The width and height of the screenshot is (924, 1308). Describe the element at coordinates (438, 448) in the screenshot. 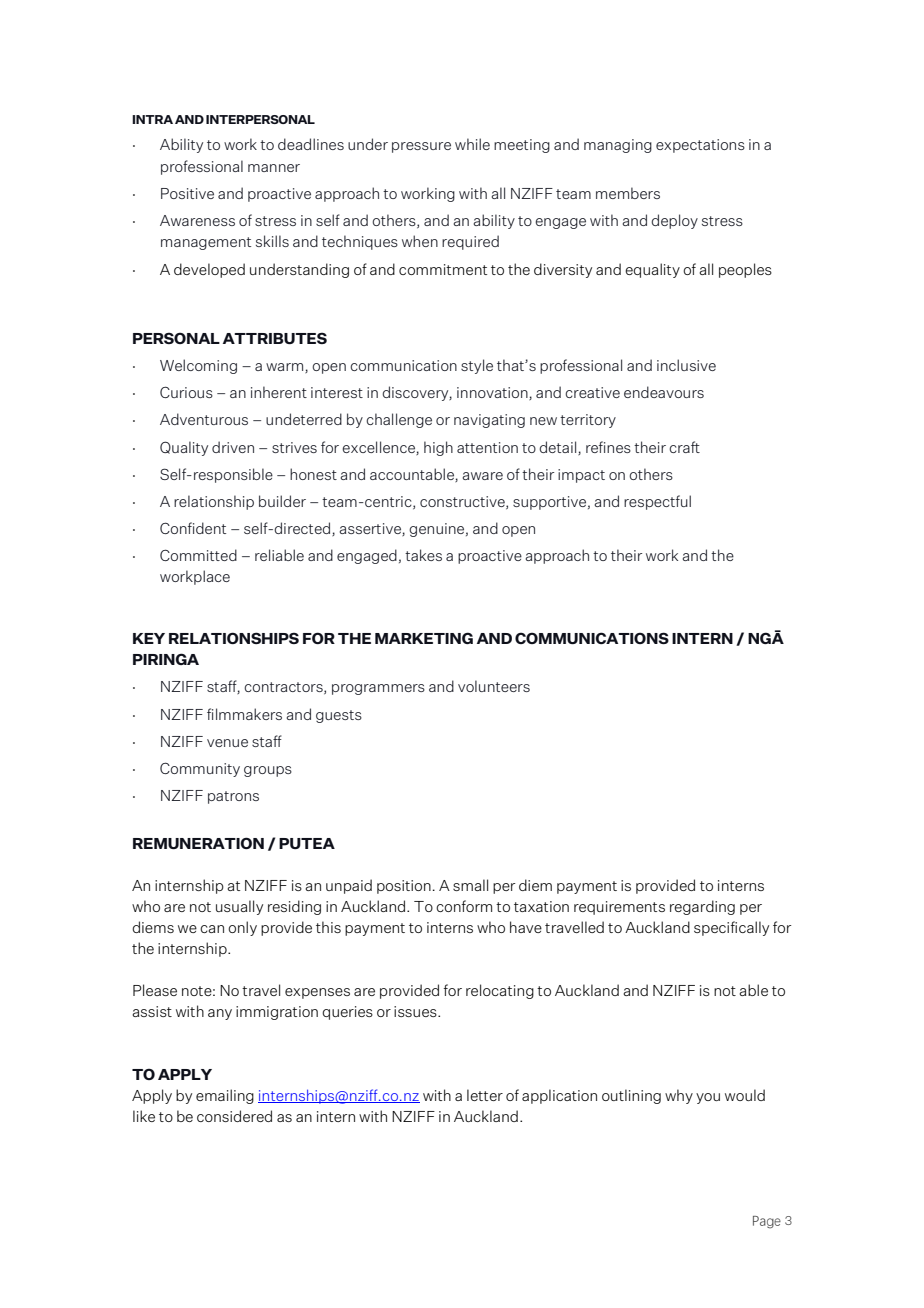

I see `high` at that location.
